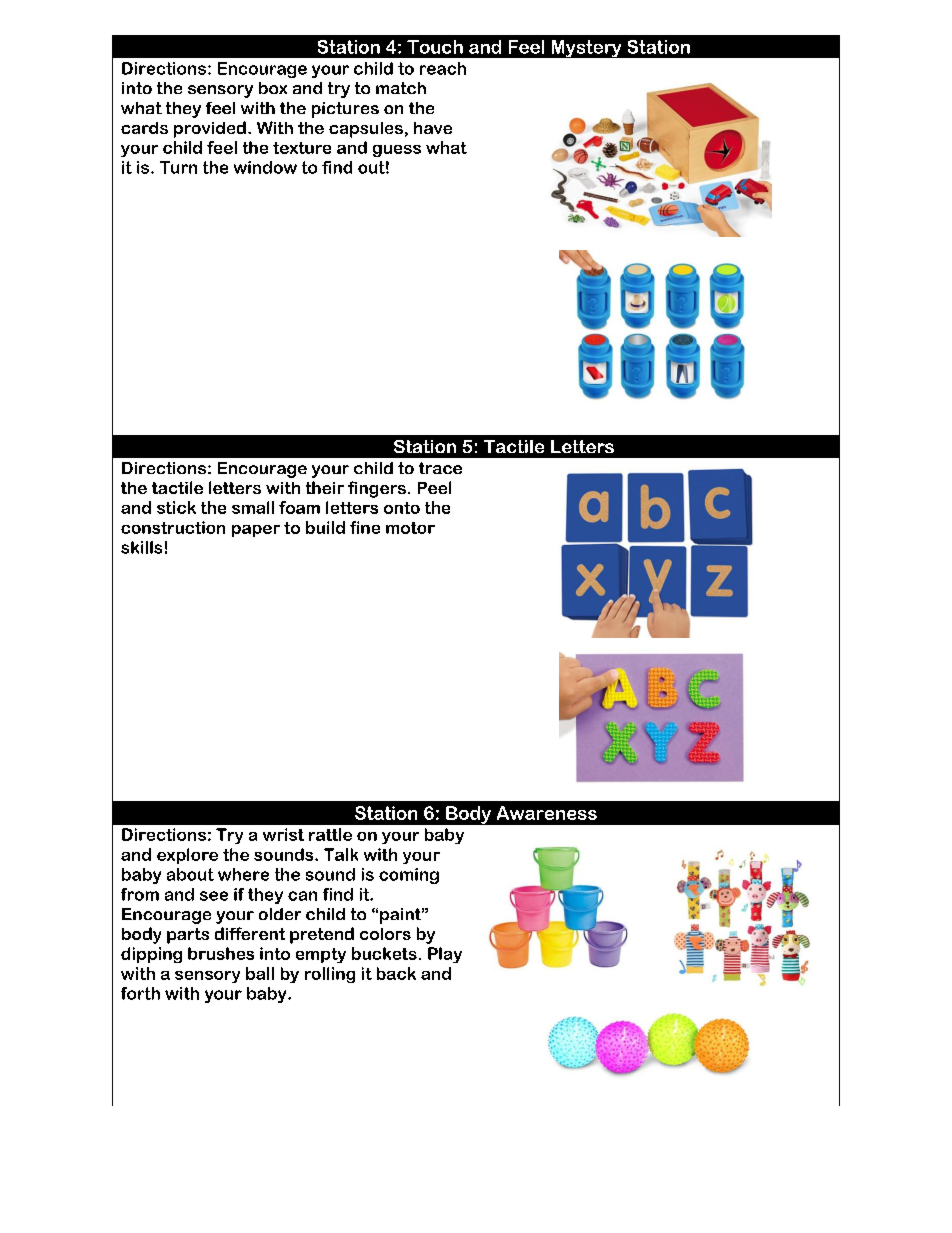 The width and height of the screenshot is (952, 1233). I want to click on rolling, so click(330, 975).
